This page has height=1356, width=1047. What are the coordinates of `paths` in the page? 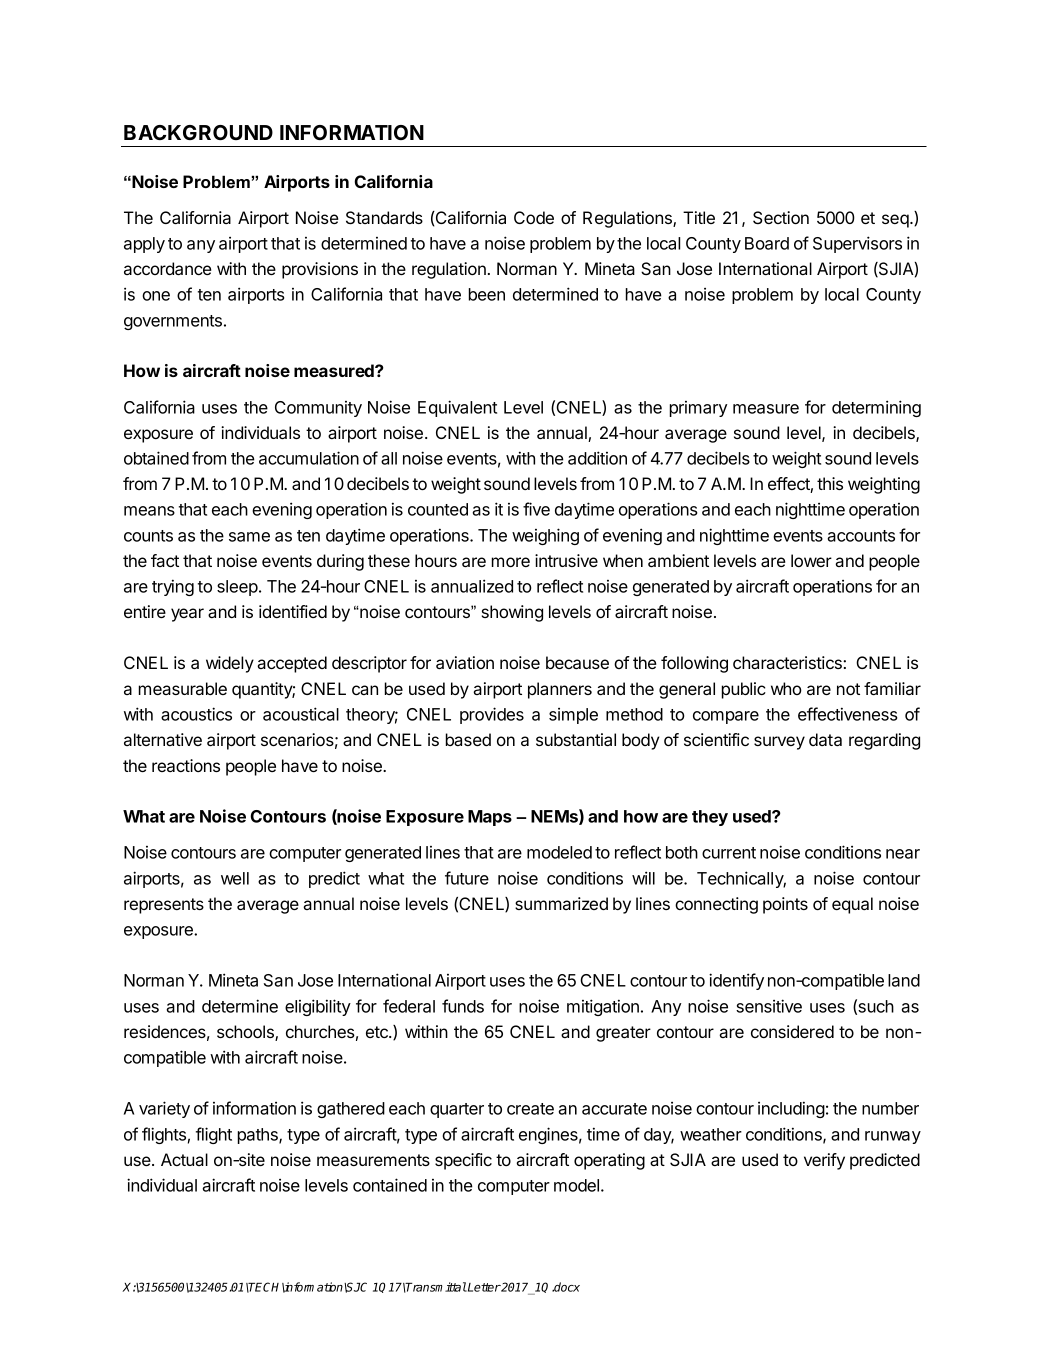 It's located at (259, 1136).
